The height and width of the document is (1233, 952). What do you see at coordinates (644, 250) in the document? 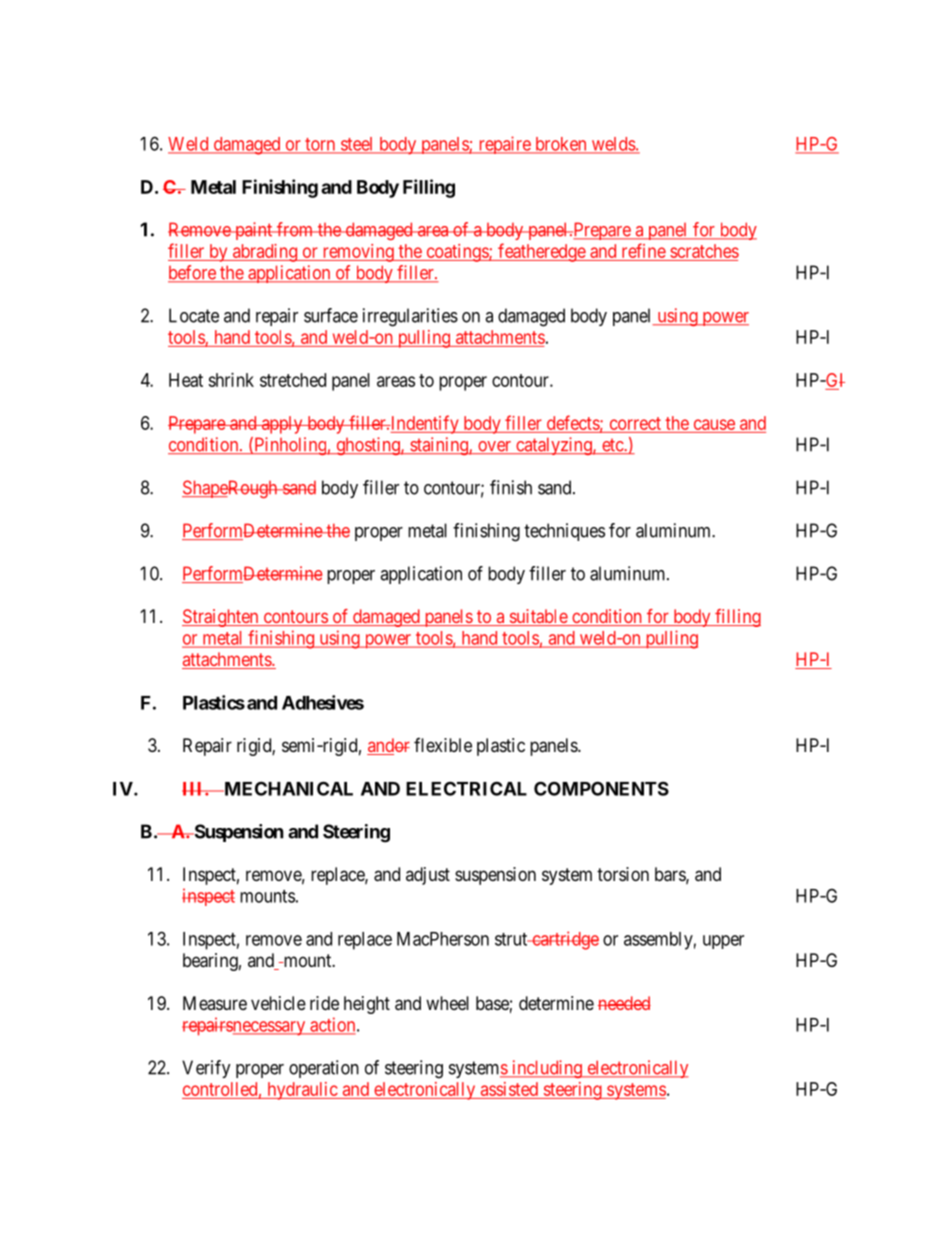
I see `refine` at bounding box center [644, 250].
